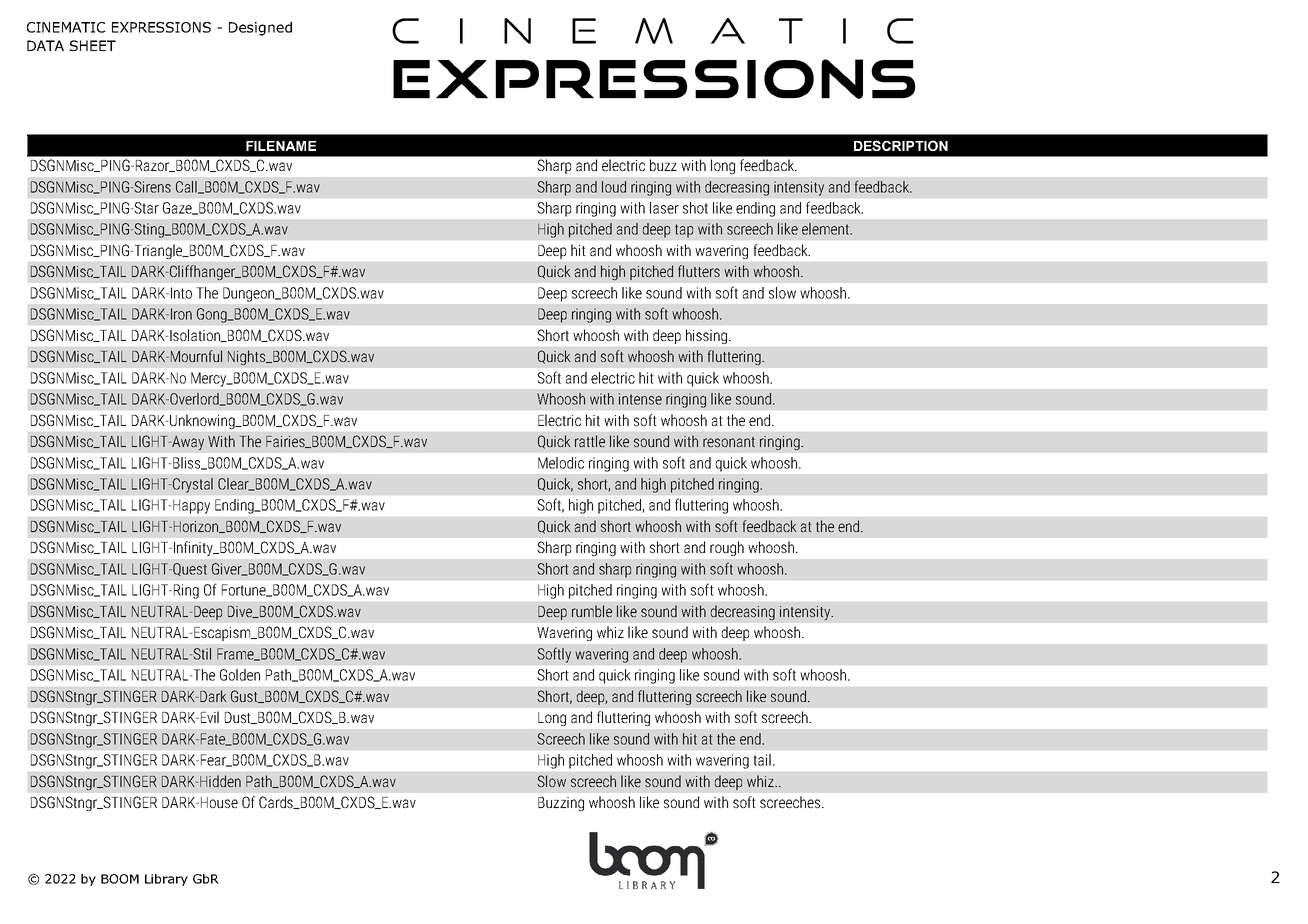 Image resolution: width=1308 pixels, height=924 pixels. What do you see at coordinates (120, 879) in the screenshot?
I see `BOOM` at bounding box center [120, 879].
